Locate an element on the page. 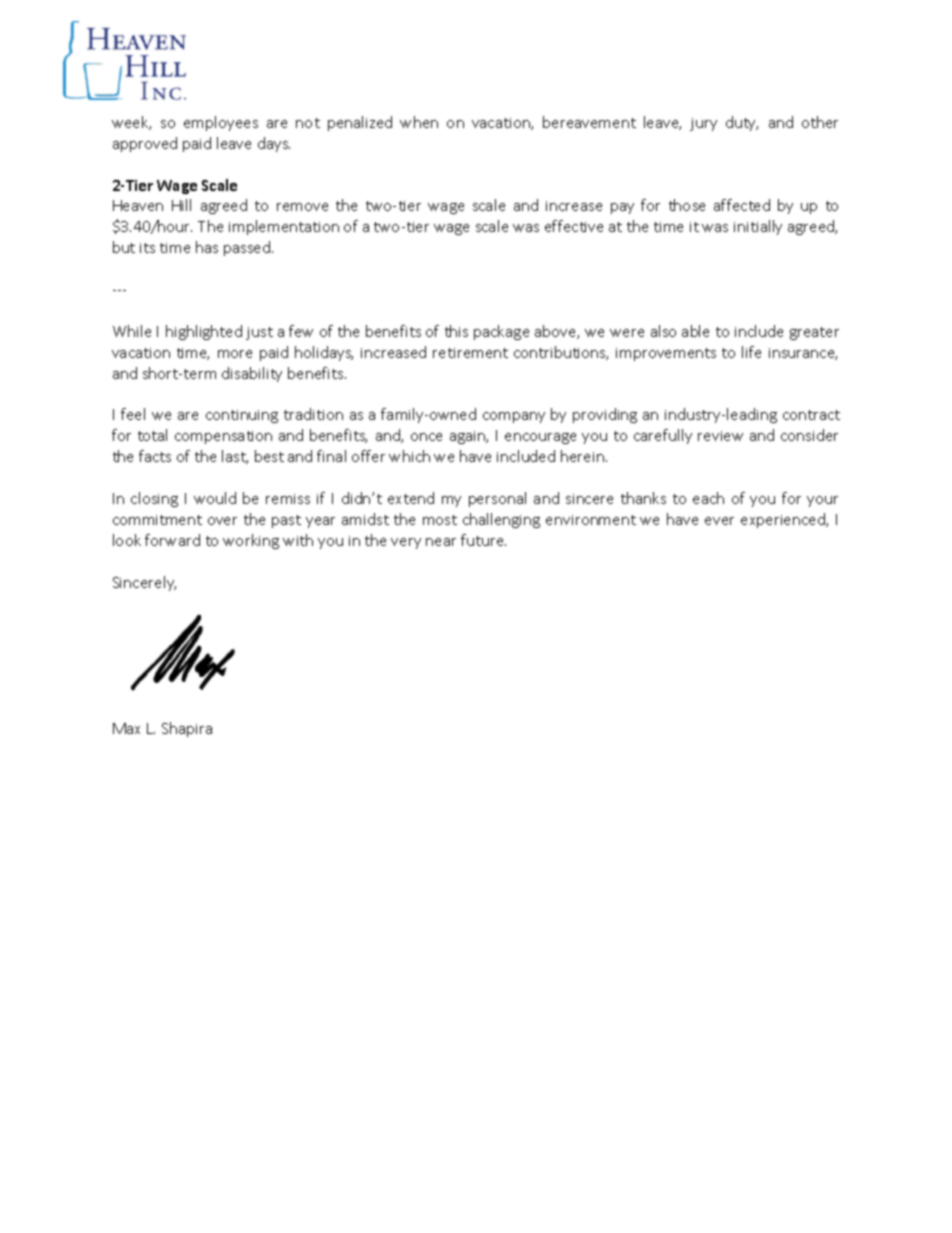  challenging is located at coordinates (501, 520).
